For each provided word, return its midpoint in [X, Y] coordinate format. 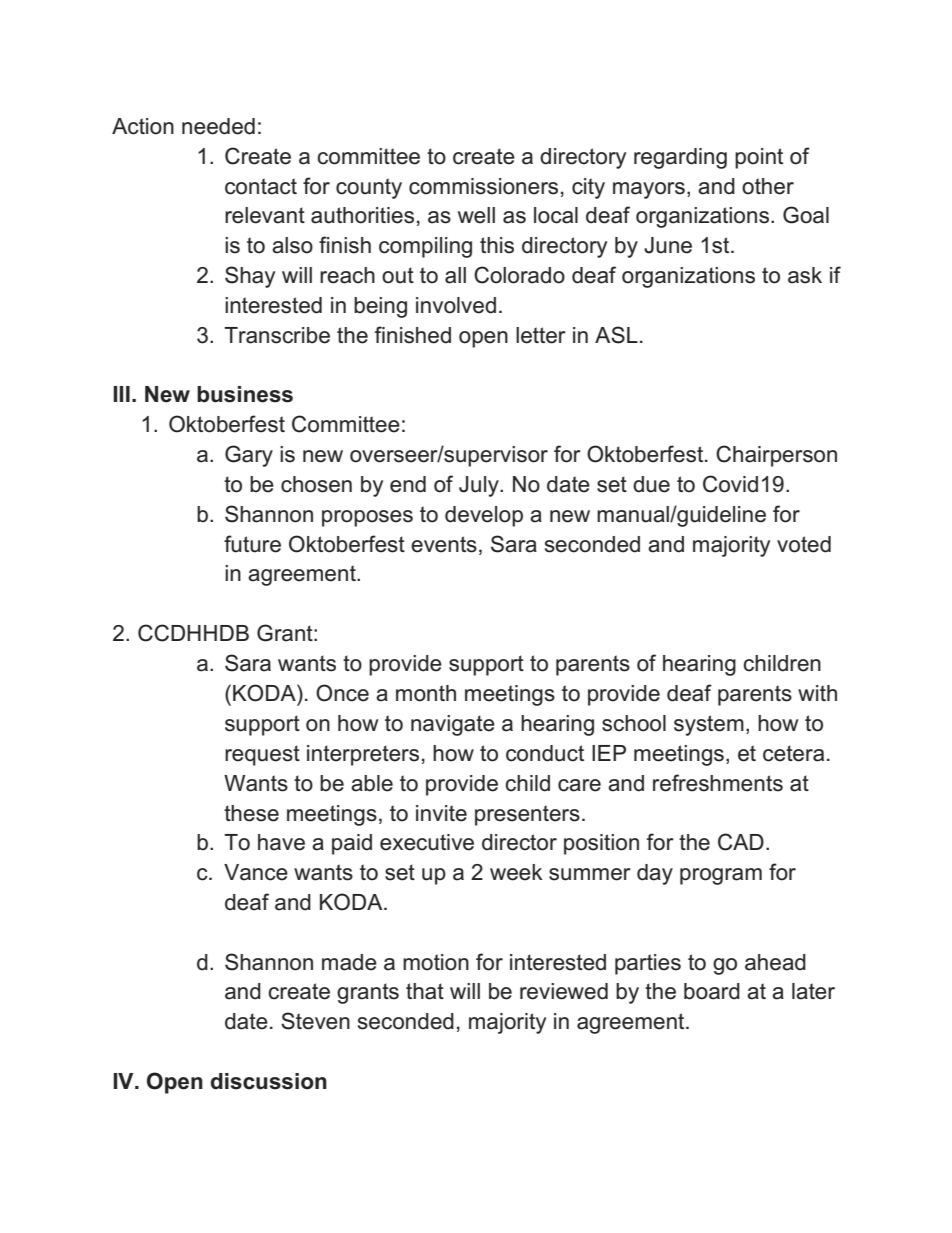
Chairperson [776, 456]
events [444, 544]
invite [441, 813]
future [252, 544]
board [712, 991]
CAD [741, 842]
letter [541, 335]
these [251, 813]
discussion [269, 1081]
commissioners [483, 186]
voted [804, 544]
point [759, 158]
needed [218, 126]
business [245, 394]
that [425, 991]
